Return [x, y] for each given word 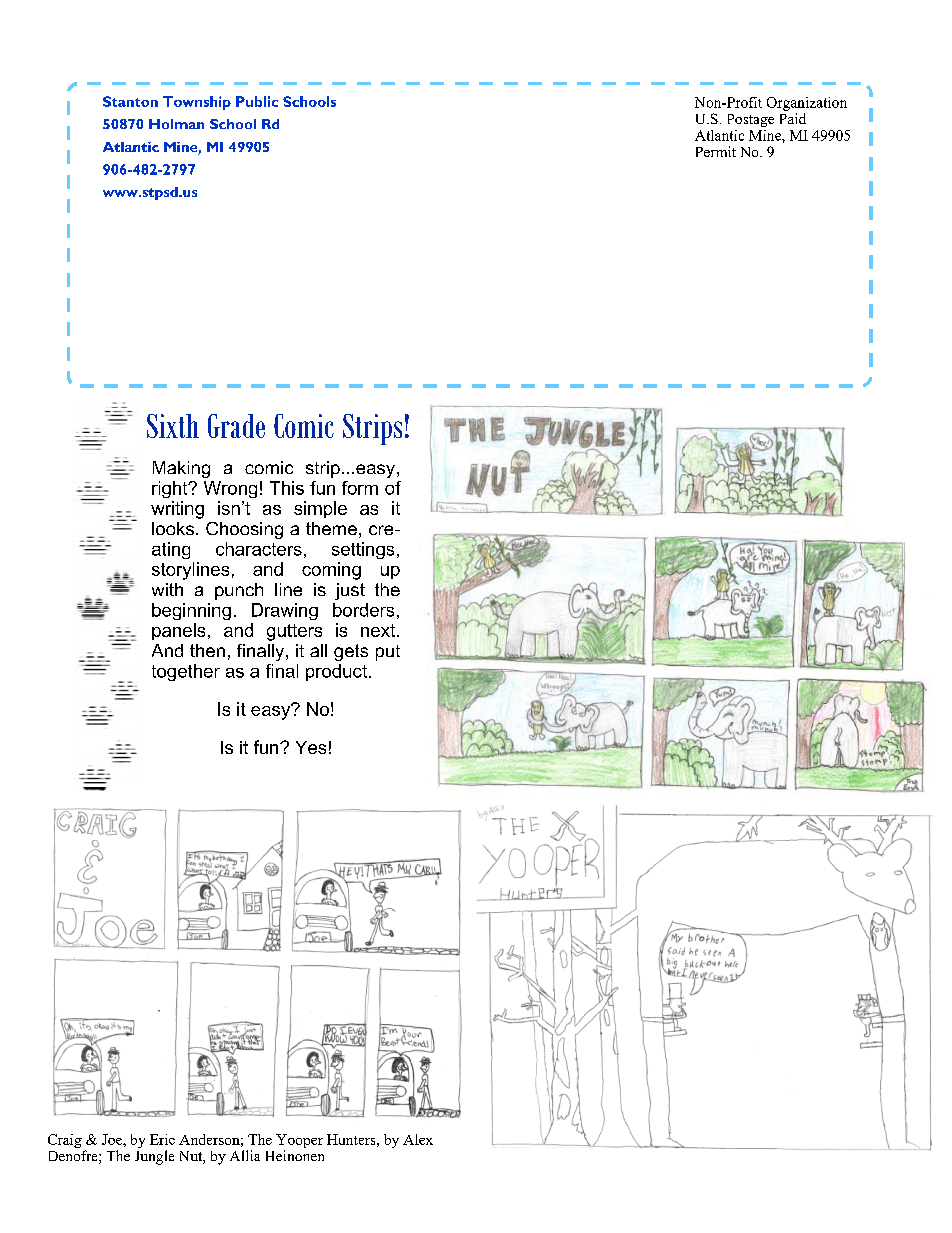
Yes [311, 747]
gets [351, 652]
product [336, 672]
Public [257, 101]
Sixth [173, 426]
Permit [716, 151]
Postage [751, 120]
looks [174, 528]
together [186, 672]
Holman [176, 124]
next [379, 630]
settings [363, 550]
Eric [162, 1139]
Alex [418, 1139]
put [388, 653]
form [360, 488]
